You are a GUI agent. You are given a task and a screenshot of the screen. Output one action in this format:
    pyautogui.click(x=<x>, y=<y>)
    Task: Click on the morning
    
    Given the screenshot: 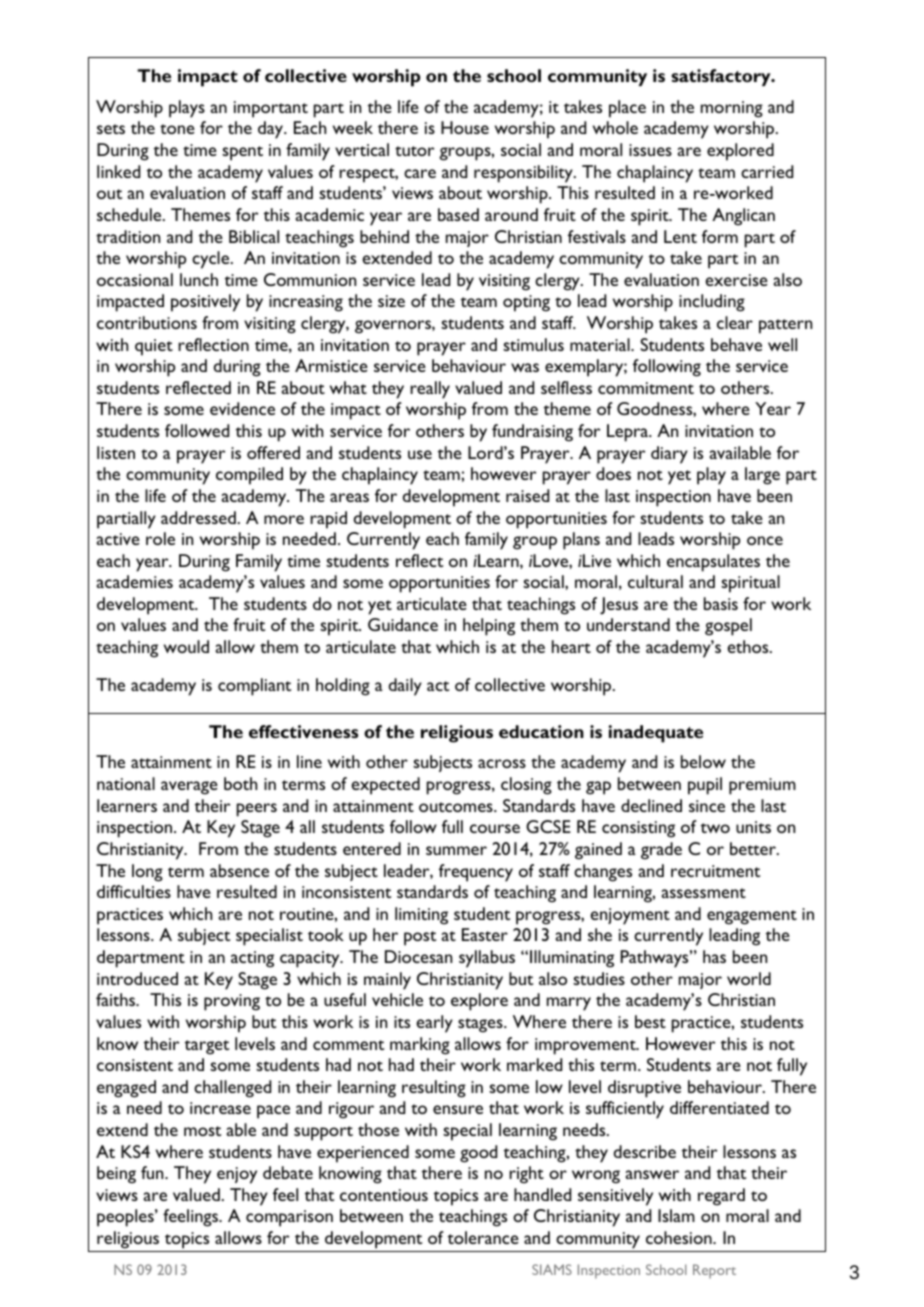 What is the action you would take?
    pyautogui.click(x=732, y=109)
